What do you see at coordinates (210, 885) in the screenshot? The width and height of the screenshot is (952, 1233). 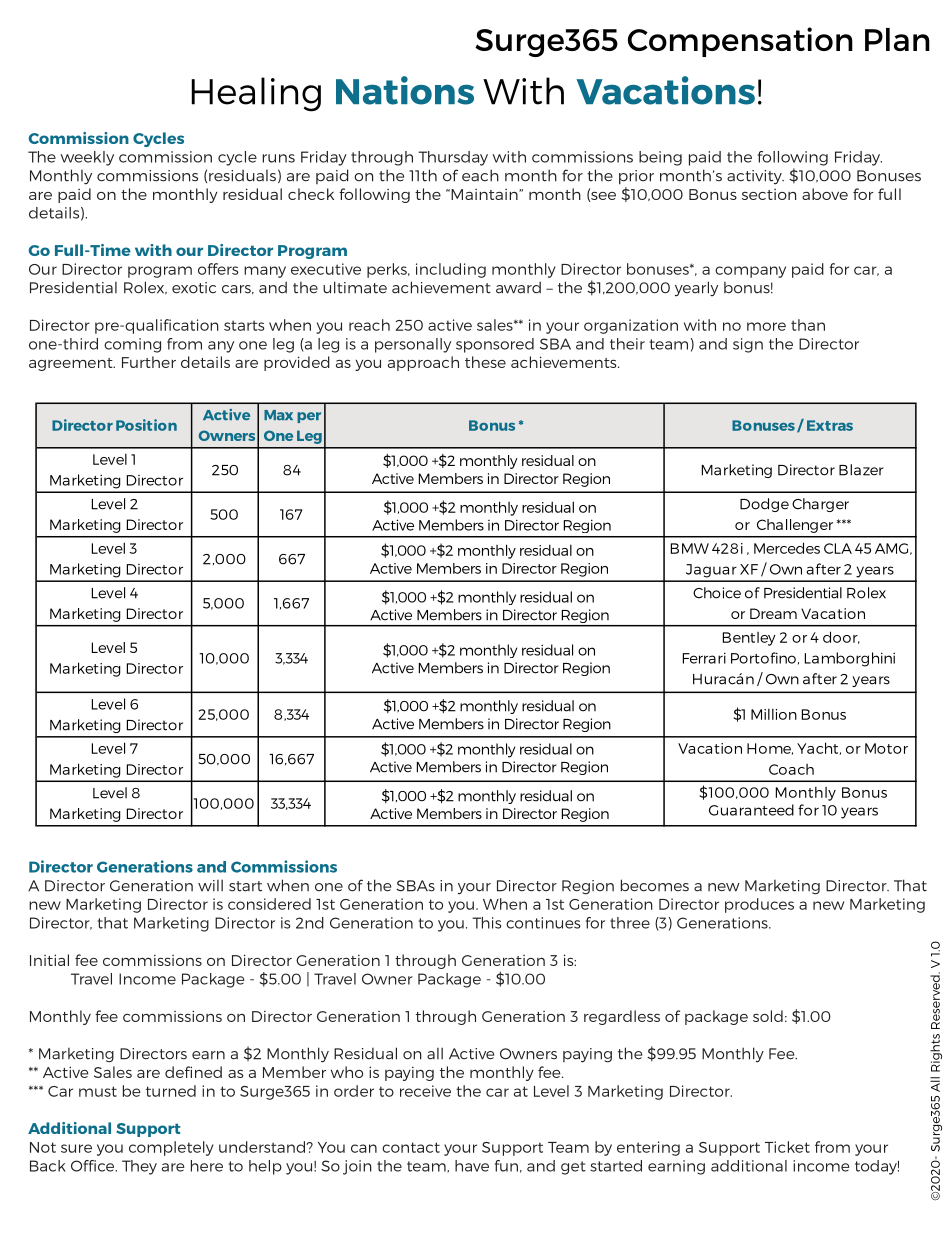 I see `will` at bounding box center [210, 885].
